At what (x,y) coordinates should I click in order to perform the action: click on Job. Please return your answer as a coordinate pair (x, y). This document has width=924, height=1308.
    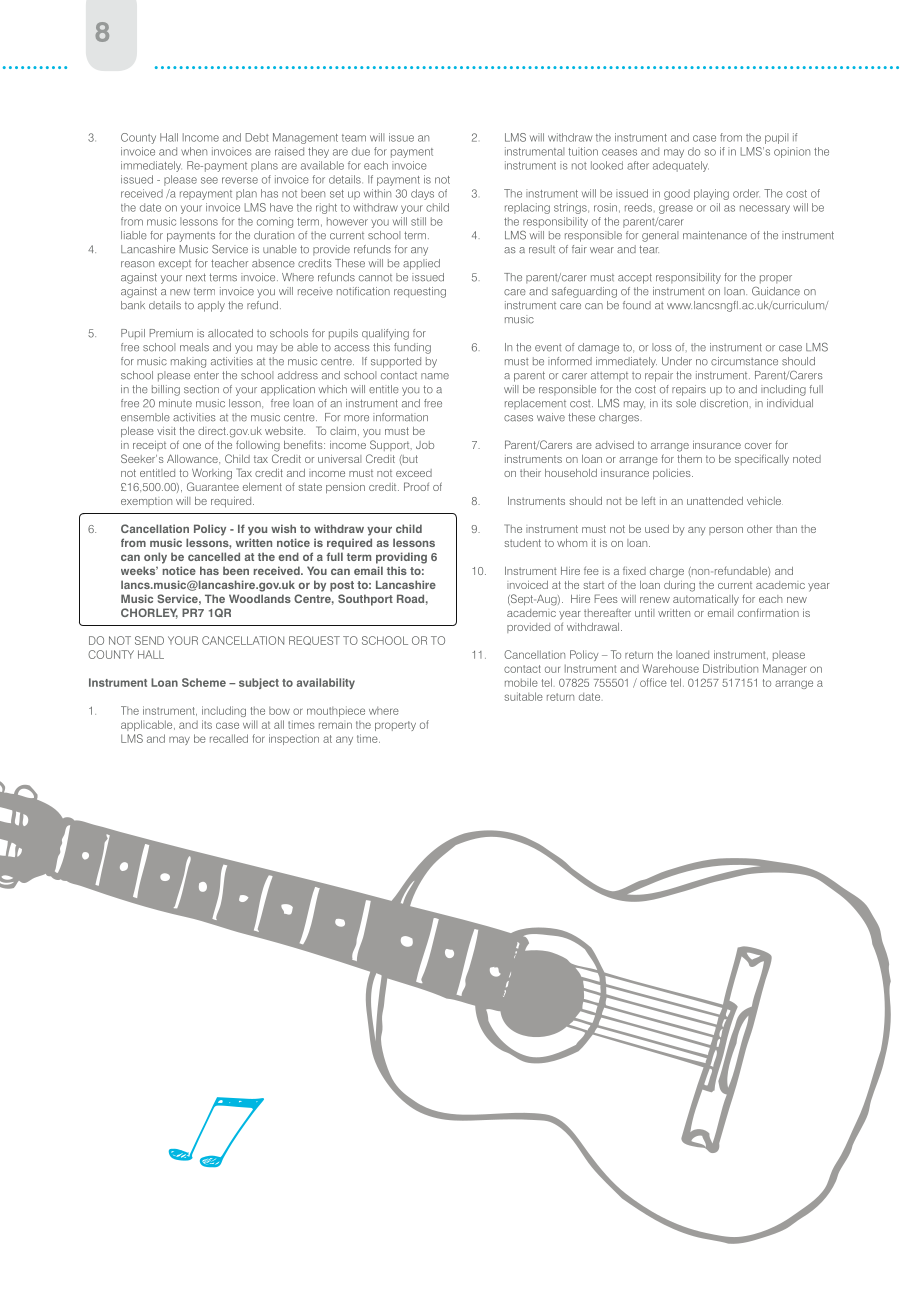
    Looking at the image, I should click on (425, 445).
